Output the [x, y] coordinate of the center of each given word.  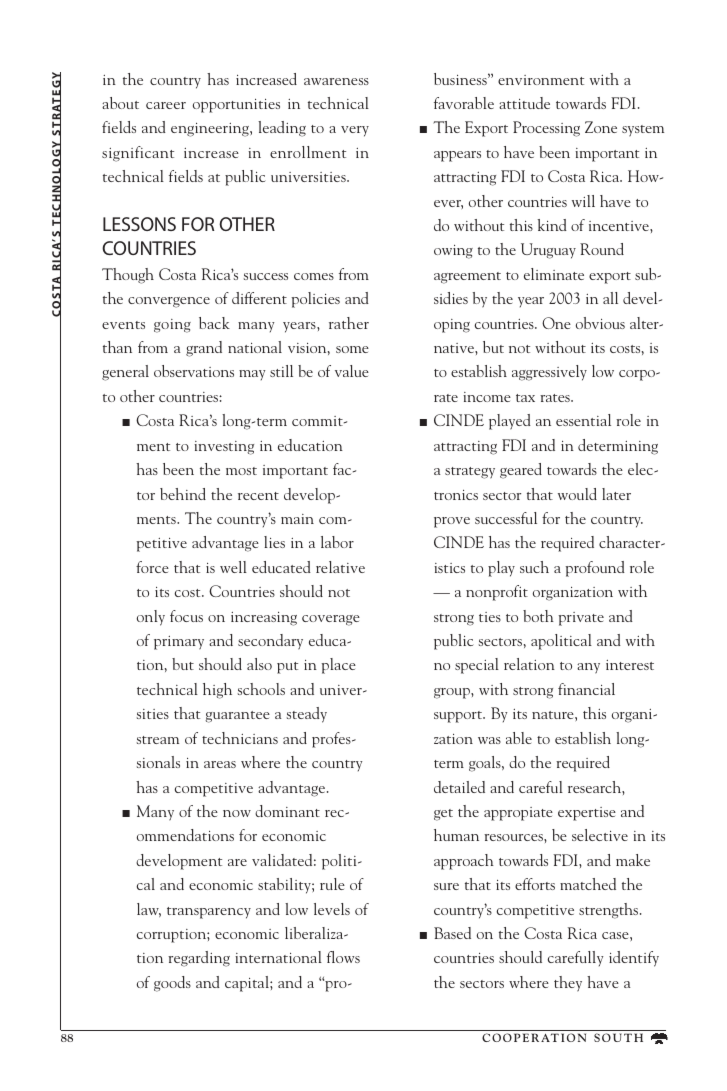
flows [343, 957]
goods [172, 984]
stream [158, 740]
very [355, 131]
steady [307, 715]
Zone [601, 127]
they [568, 984]
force [152, 567]
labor [337, 542]
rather [349, 323]
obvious [600, 323]
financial [586, 689]
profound [595, 569]
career [166, 105]
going [172, 326]
